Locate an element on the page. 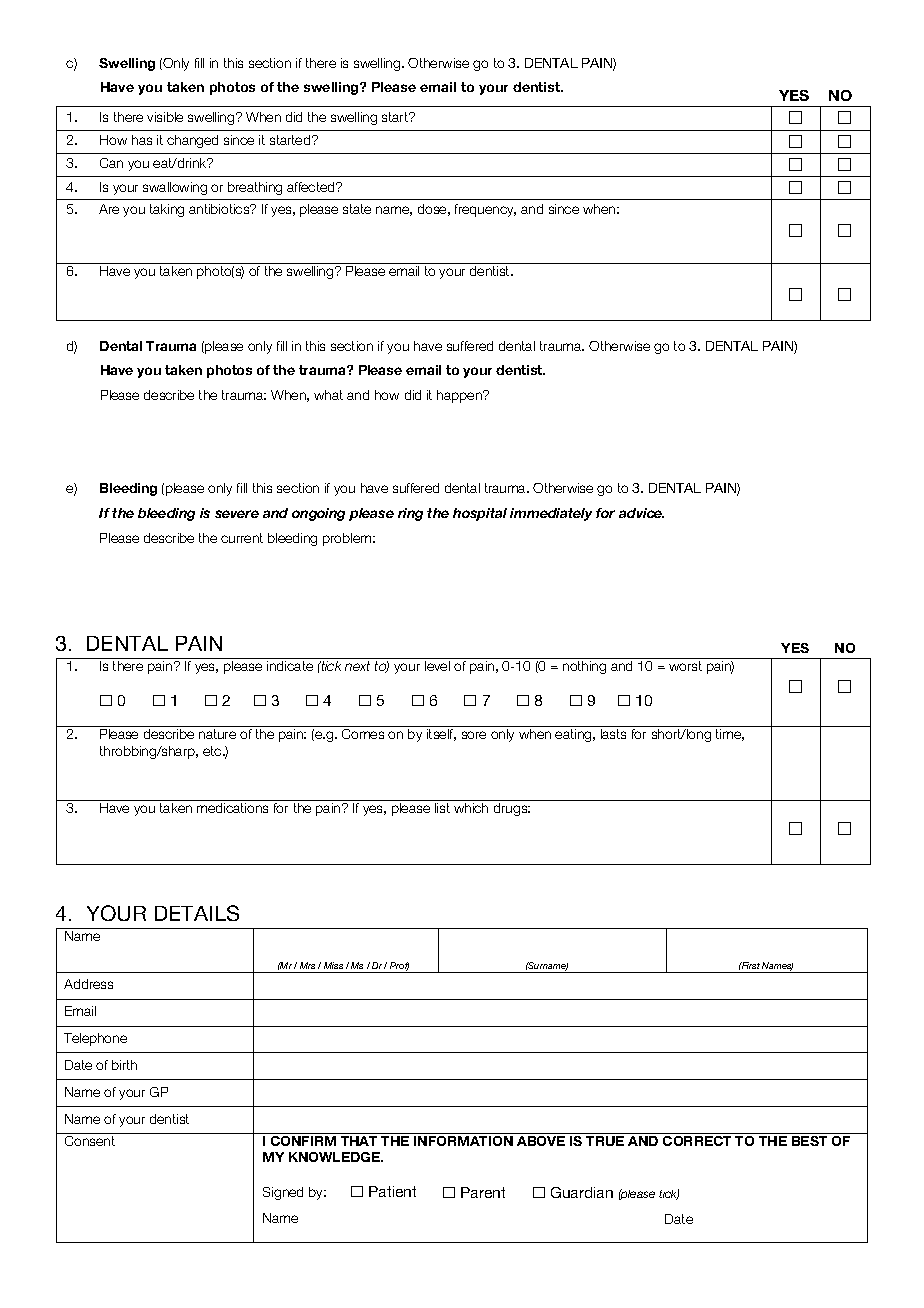 The image size is (924, 1308). suffered is located at coordinates (470, 346).
